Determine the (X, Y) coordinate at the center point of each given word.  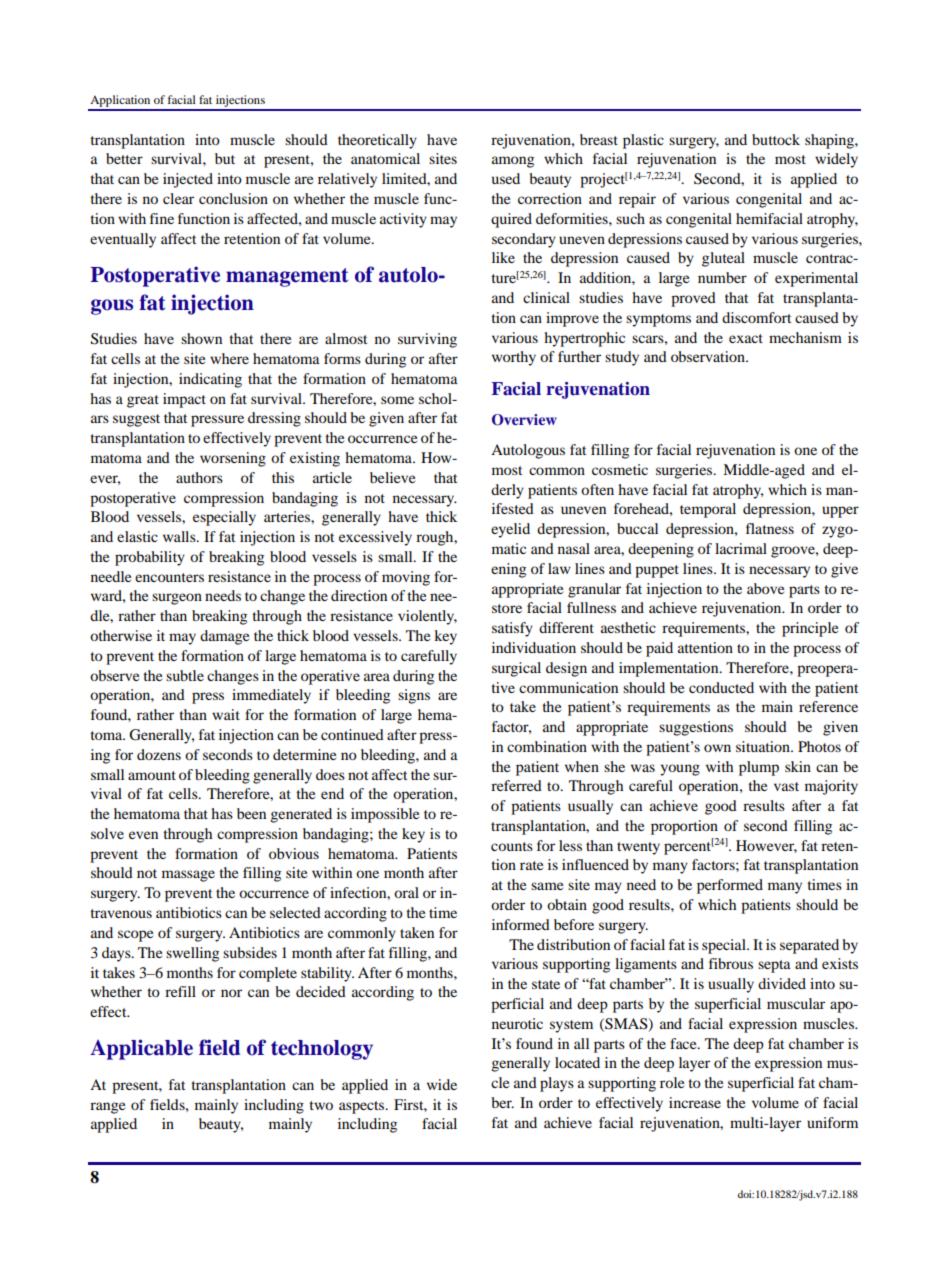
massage (188, 876)
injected (188, 180)
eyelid (510, 530)
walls (180, 536)
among (513, 162)
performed (730, 886)
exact (746, 338)
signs (414, 696)
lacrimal (741, 548)
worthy (514, 358)
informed (521, 924)
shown (201, 338)
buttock (776, 139)
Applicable (141, 1049)
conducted (721, 687)
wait (226, 714)
